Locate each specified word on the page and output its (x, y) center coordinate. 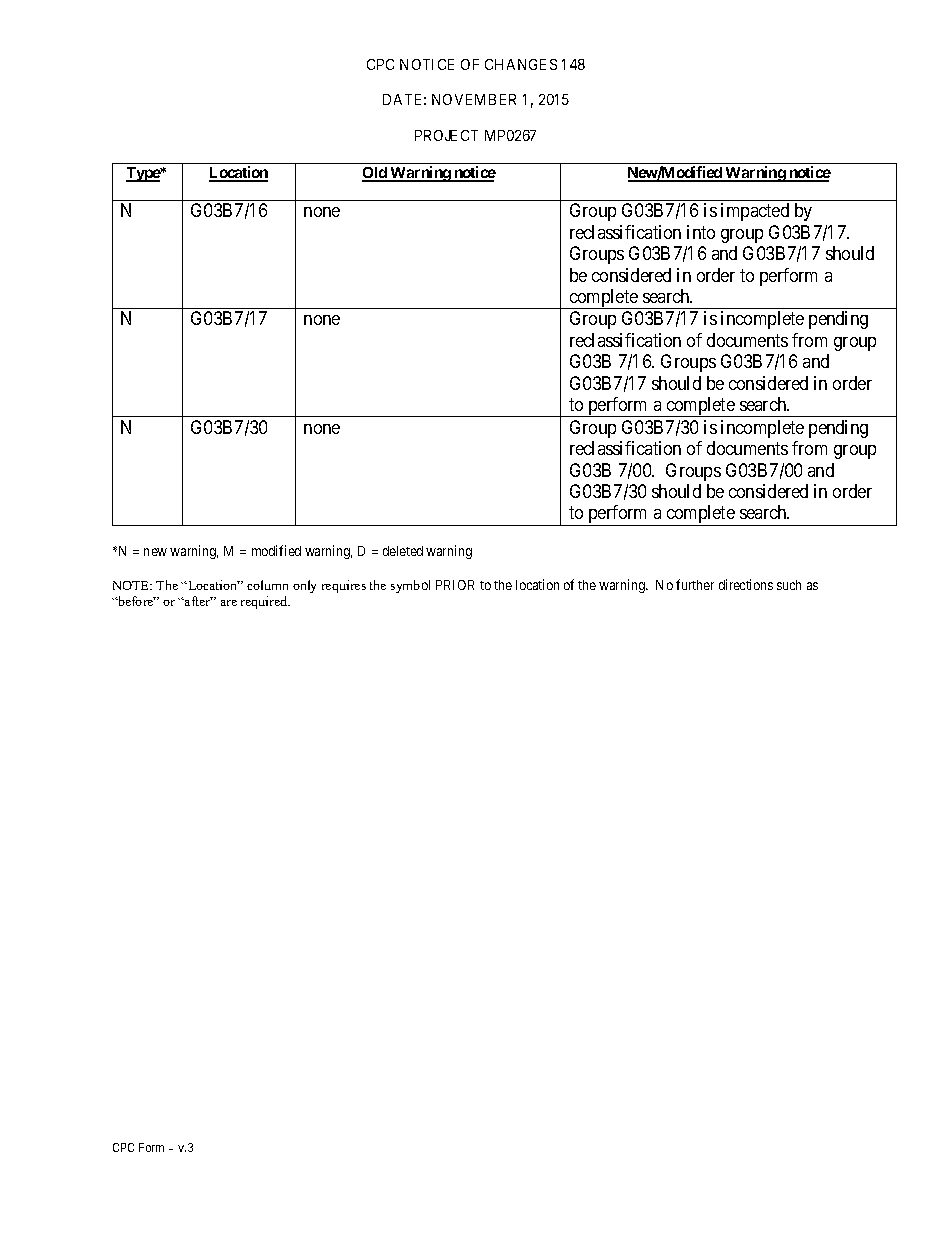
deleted (403, 551)
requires (344, 586)
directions (746, 584)
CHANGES (521, 64)
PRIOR (455, 585)
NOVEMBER (474, 99)
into (701, 232)
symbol (410, 586)
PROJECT (446, 135)
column (267, 585)
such (789, 585)
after (198, 601)
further (695, 584)
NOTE (132, 585)
